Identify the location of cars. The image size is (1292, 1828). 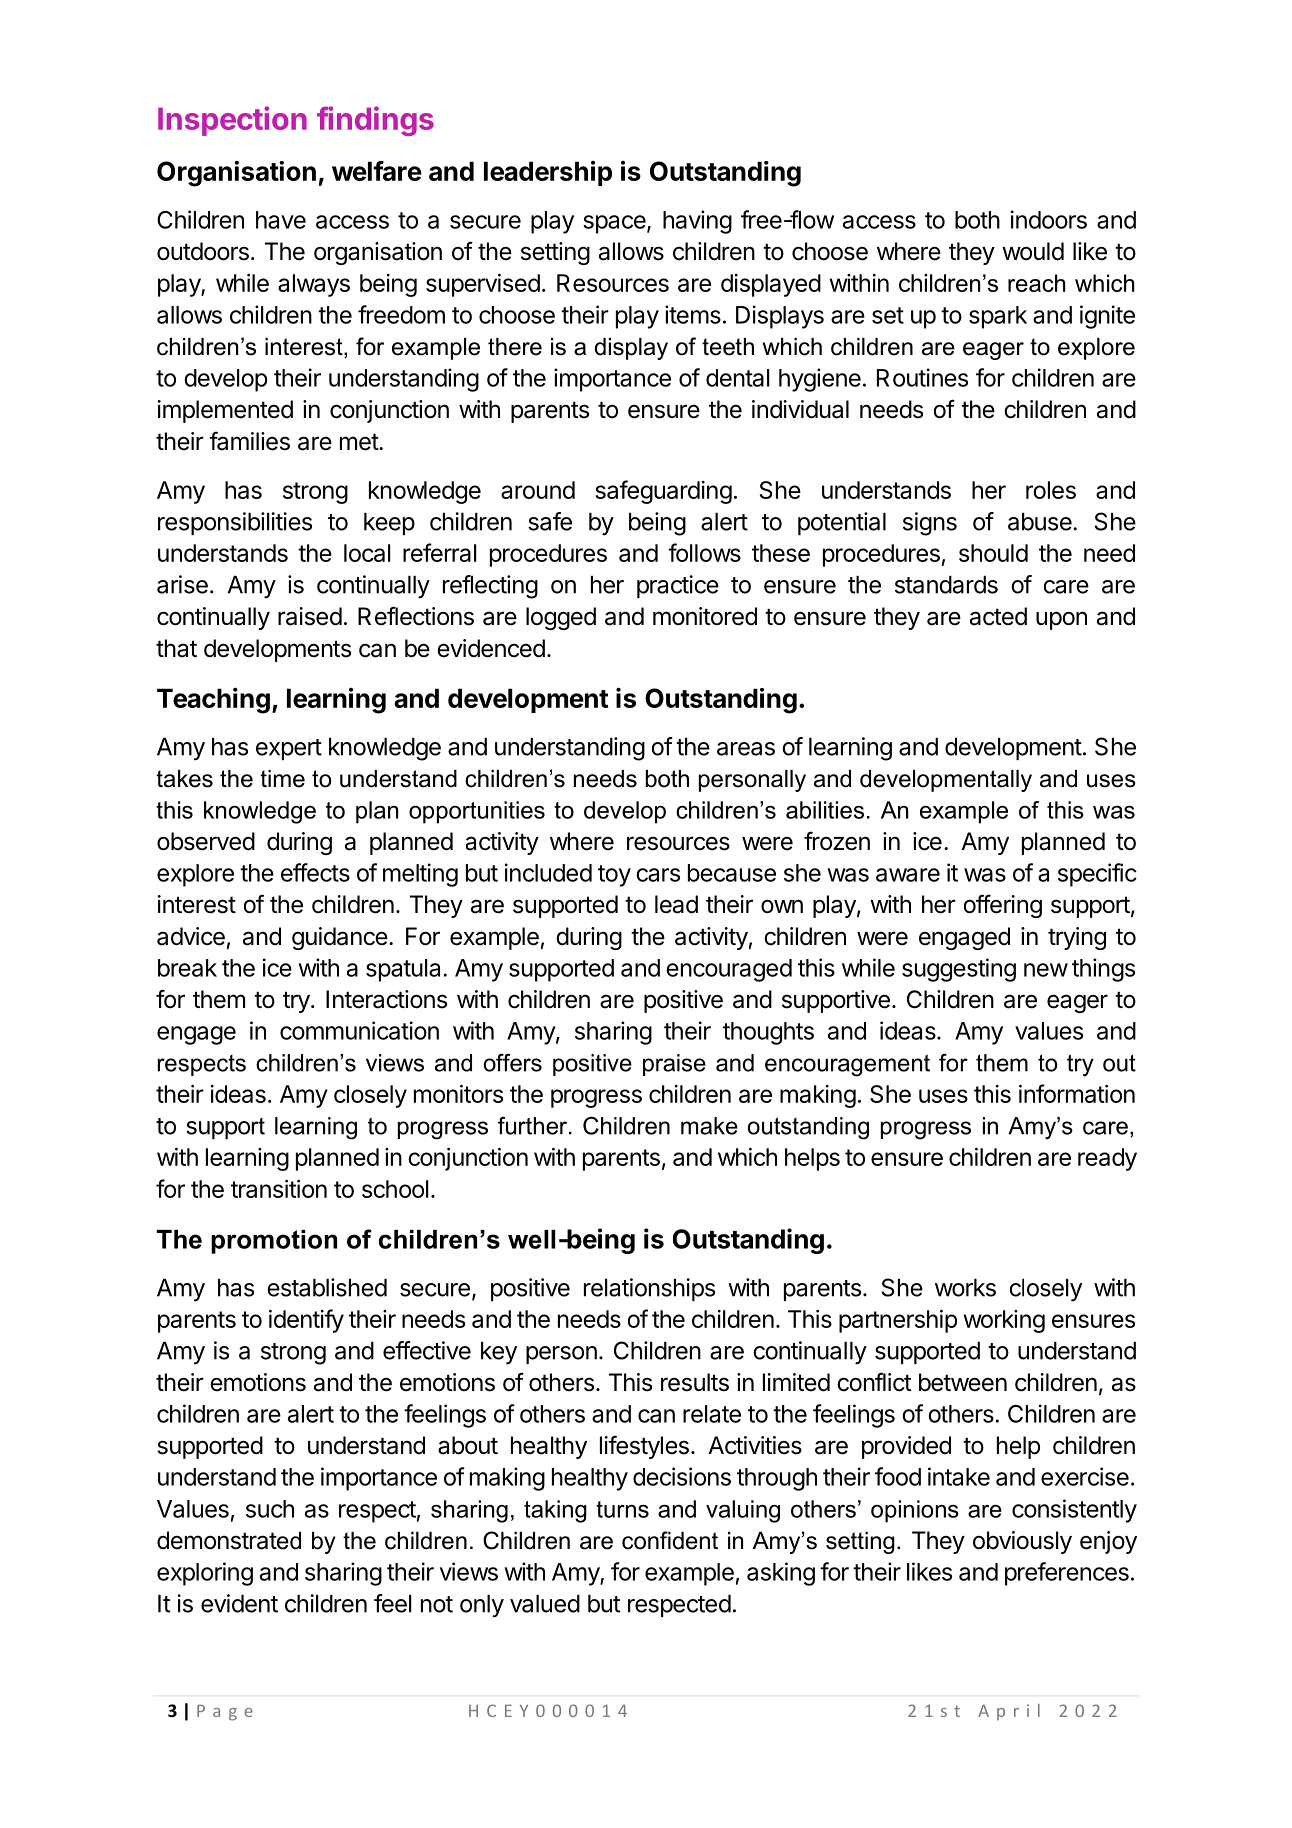
(658, 875).
